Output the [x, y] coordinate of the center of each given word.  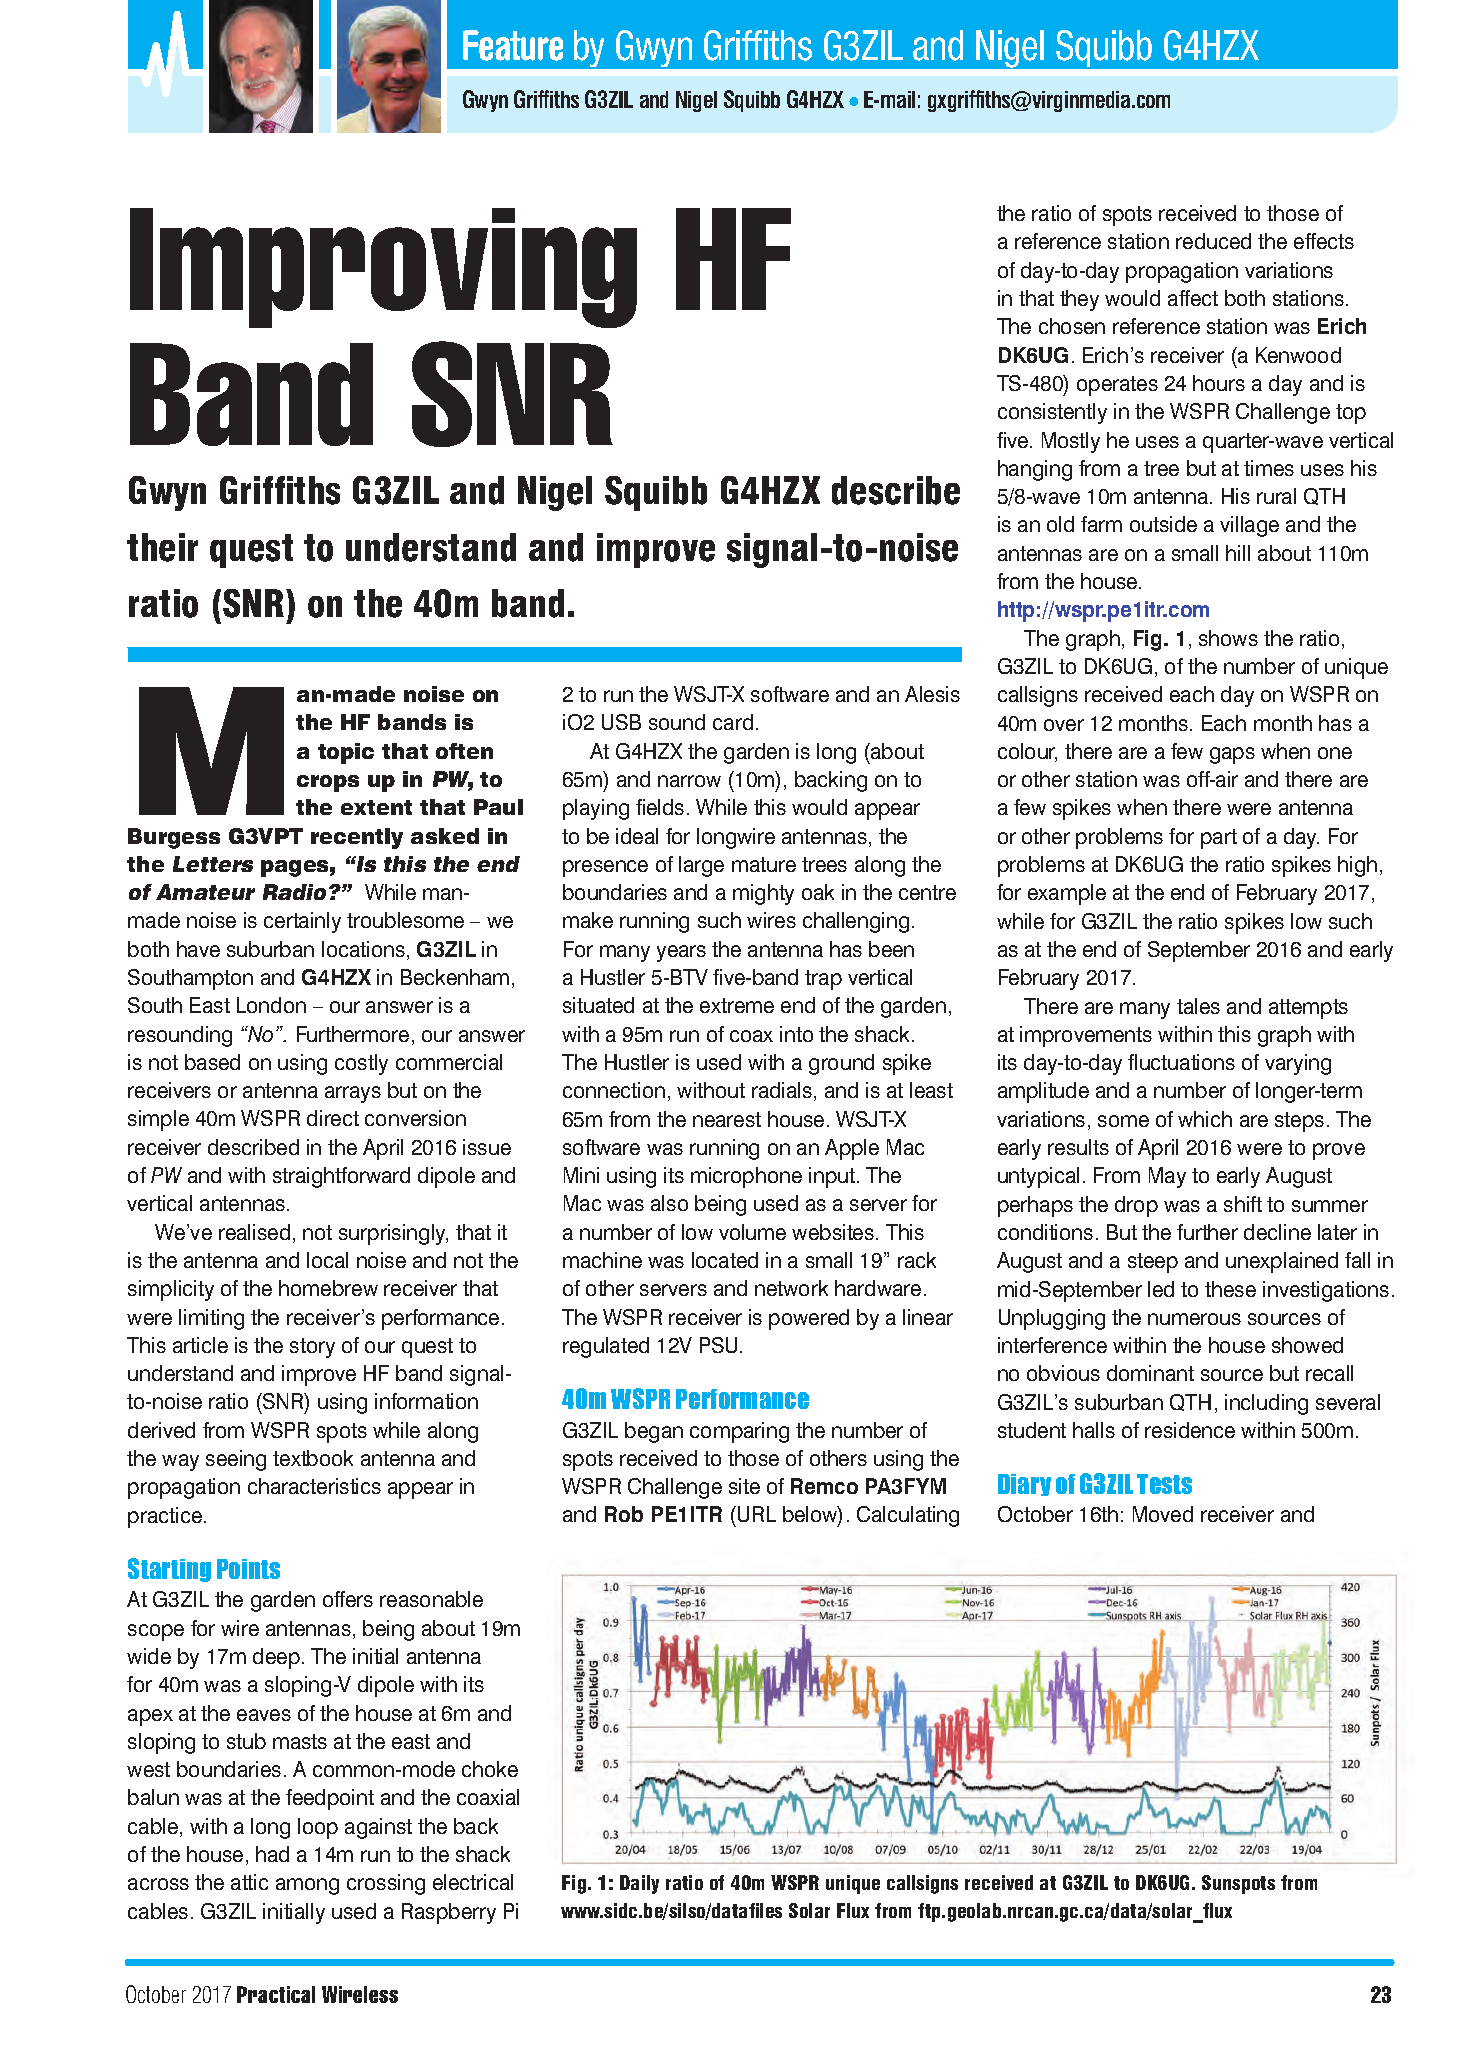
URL [757, 1514]
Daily [639, 1884]
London [271, 1005]
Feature [513, 45]
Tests [1164, 1484]
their [162, 547]
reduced [1213, 241]
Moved [1163, 1514]
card [733, 722]
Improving [383, 268]
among [307, 1886]
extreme [737, 1005]
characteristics [314, 1486]
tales [1198, 1006]
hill [1238, 553]
